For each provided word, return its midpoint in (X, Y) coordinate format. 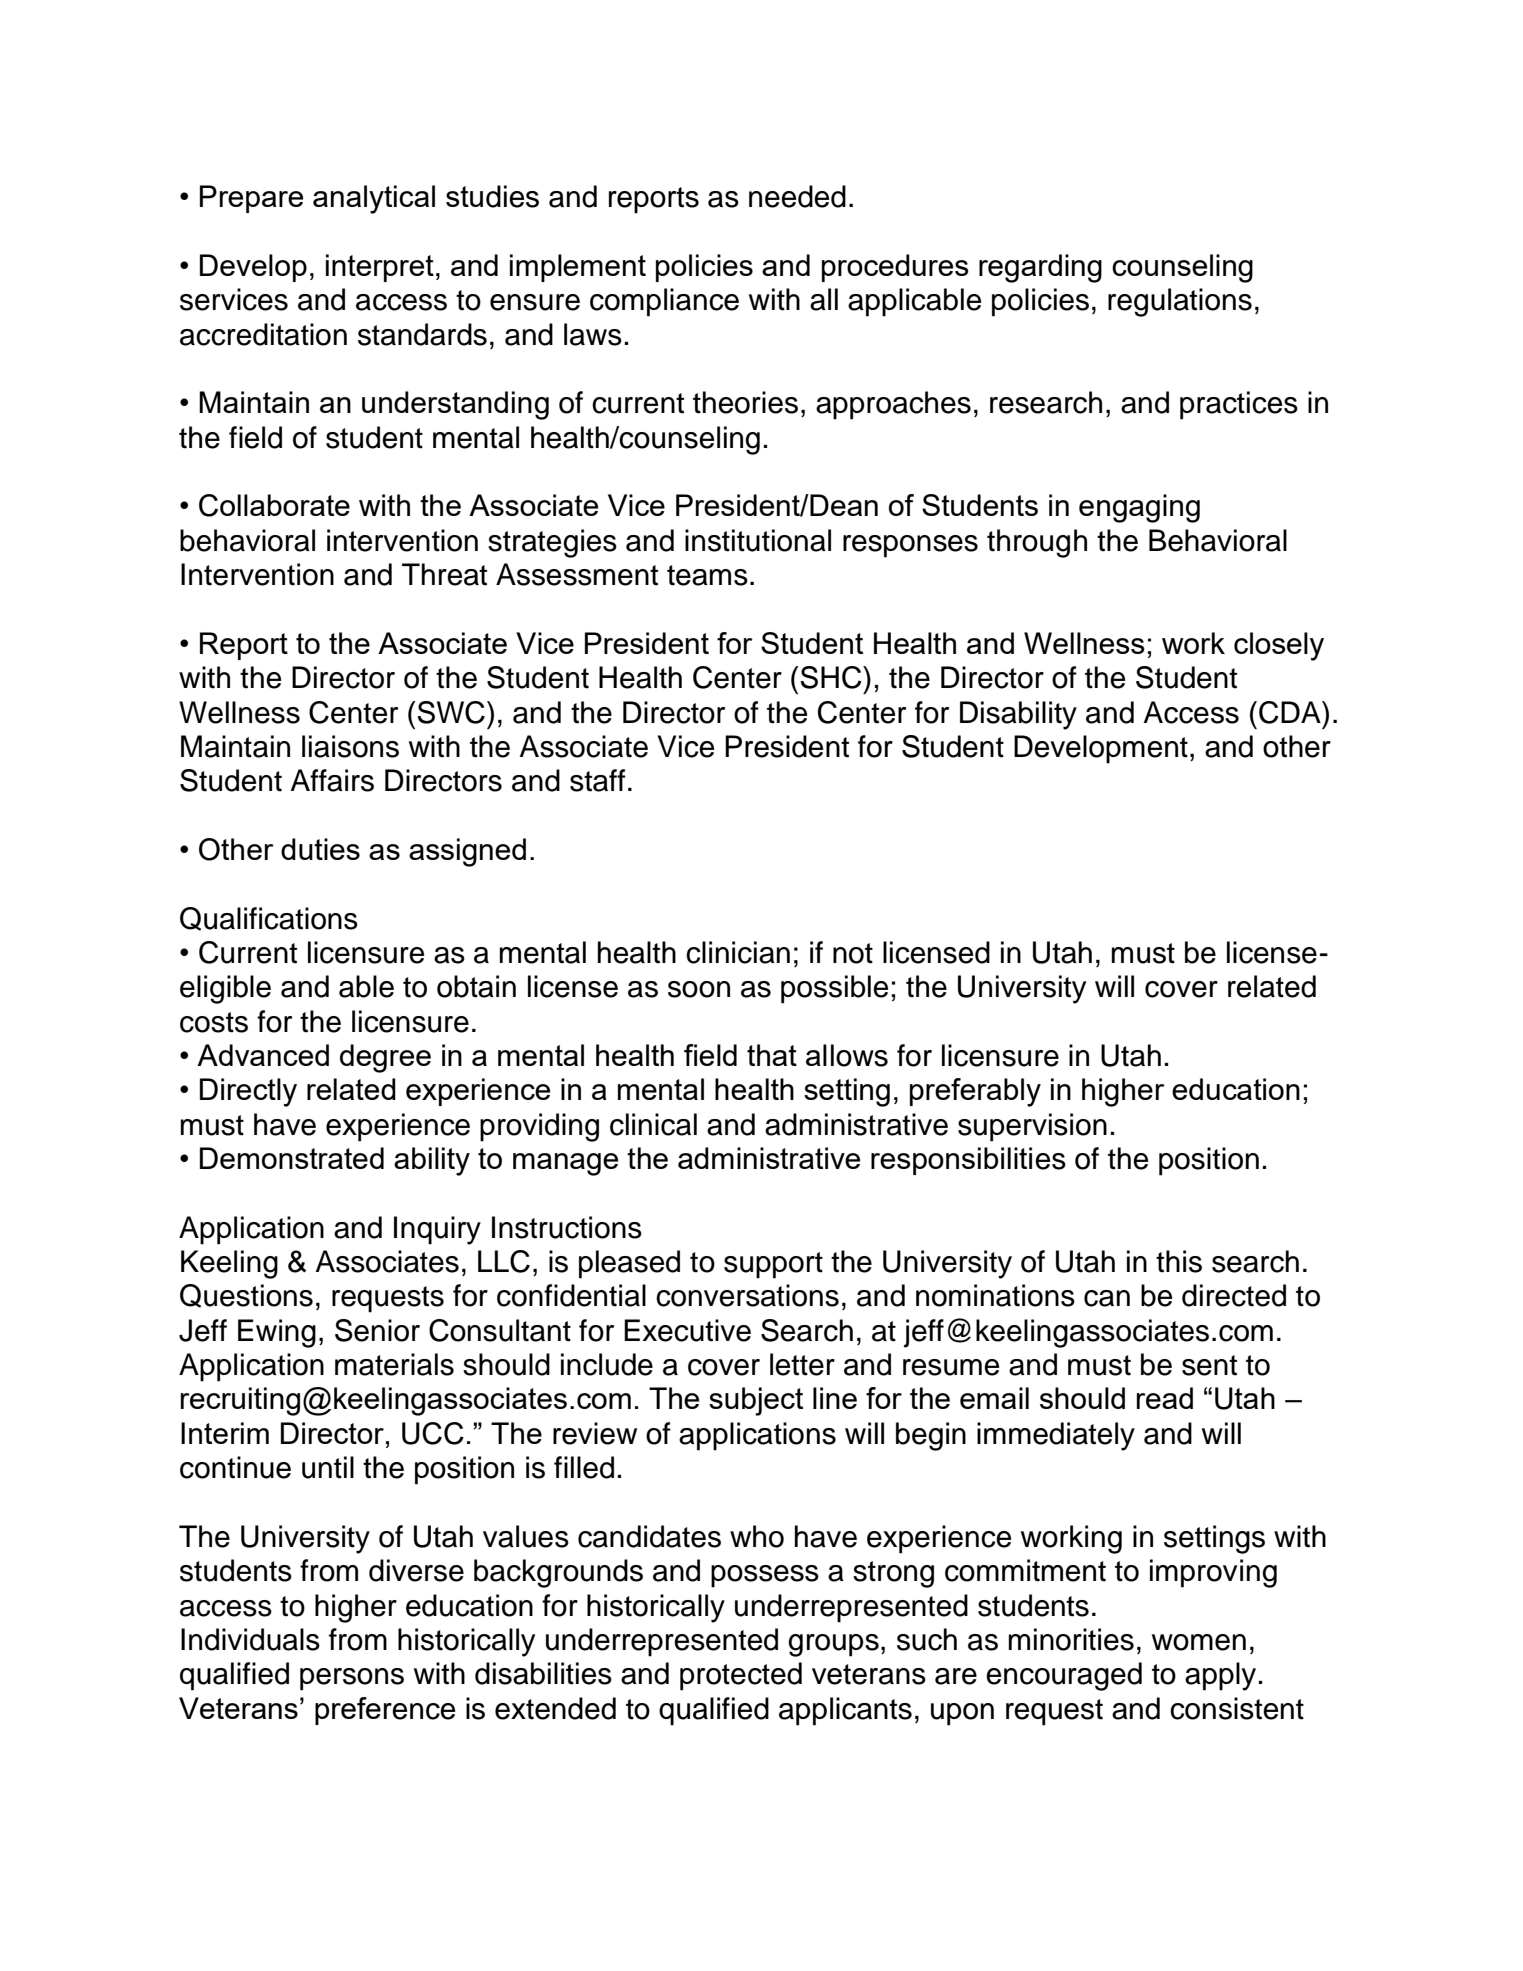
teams (707, 575)
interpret (380, 268)
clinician (738, 952)
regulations (1180, 302)
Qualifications (269, 919)
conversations (747, 1295)
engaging (1139, 508)
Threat (444, 574)
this (1179, 1261)
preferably (975, 1092)
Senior (377, 1330)
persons (352, 1679)
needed (797, 196)
